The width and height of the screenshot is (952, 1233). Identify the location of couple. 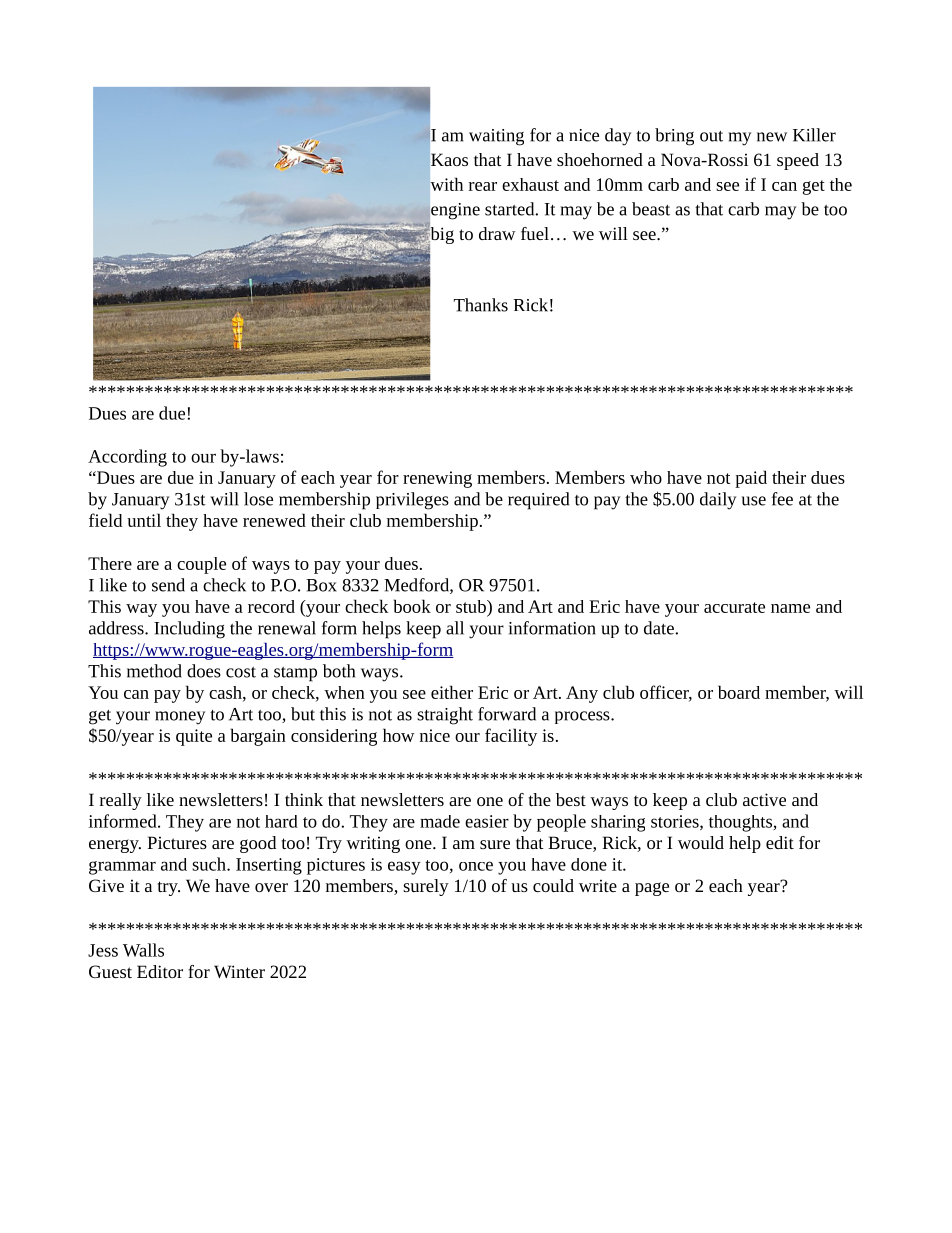
(201, 565).
